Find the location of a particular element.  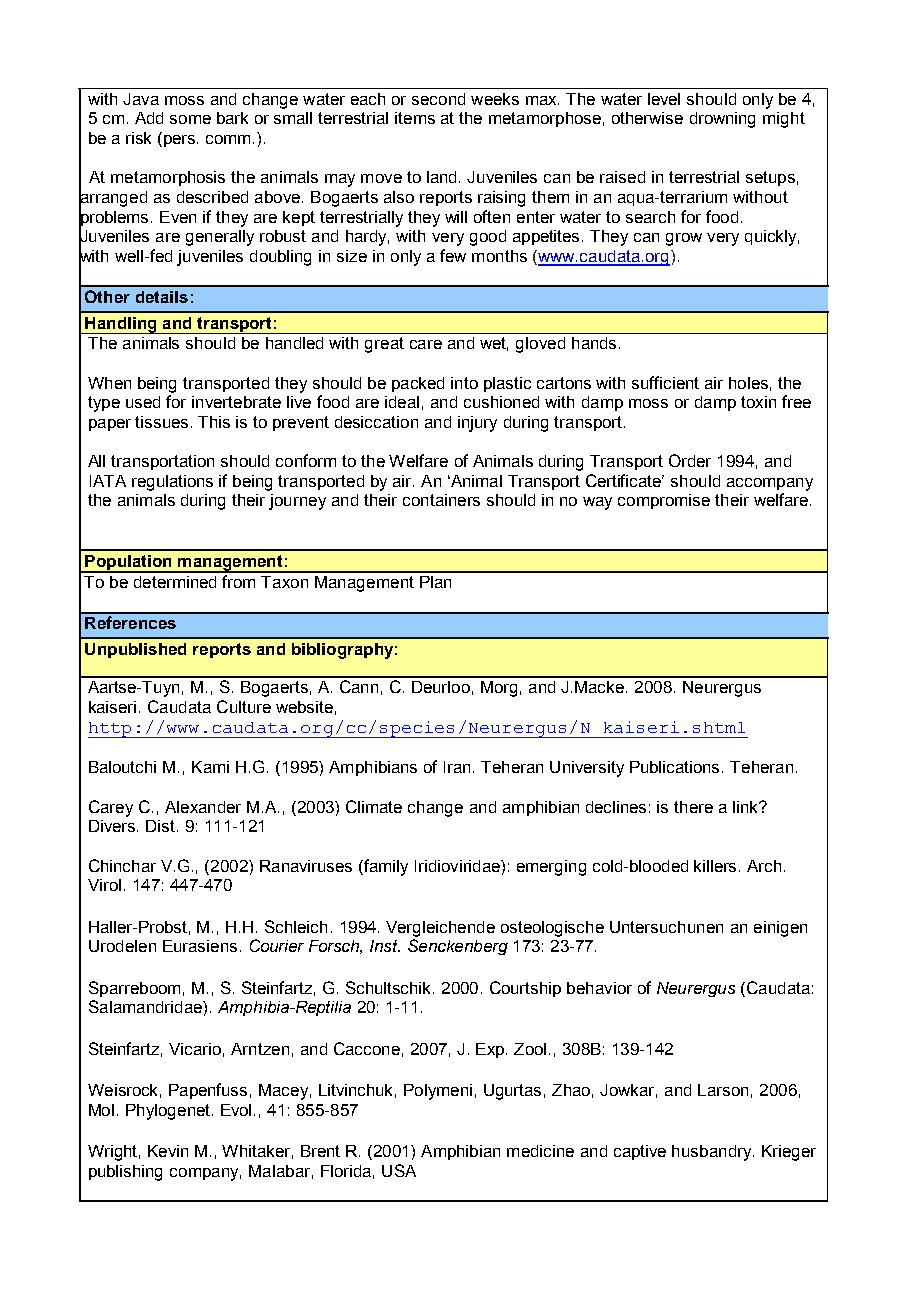

used is located at coordinates (143, 402).
